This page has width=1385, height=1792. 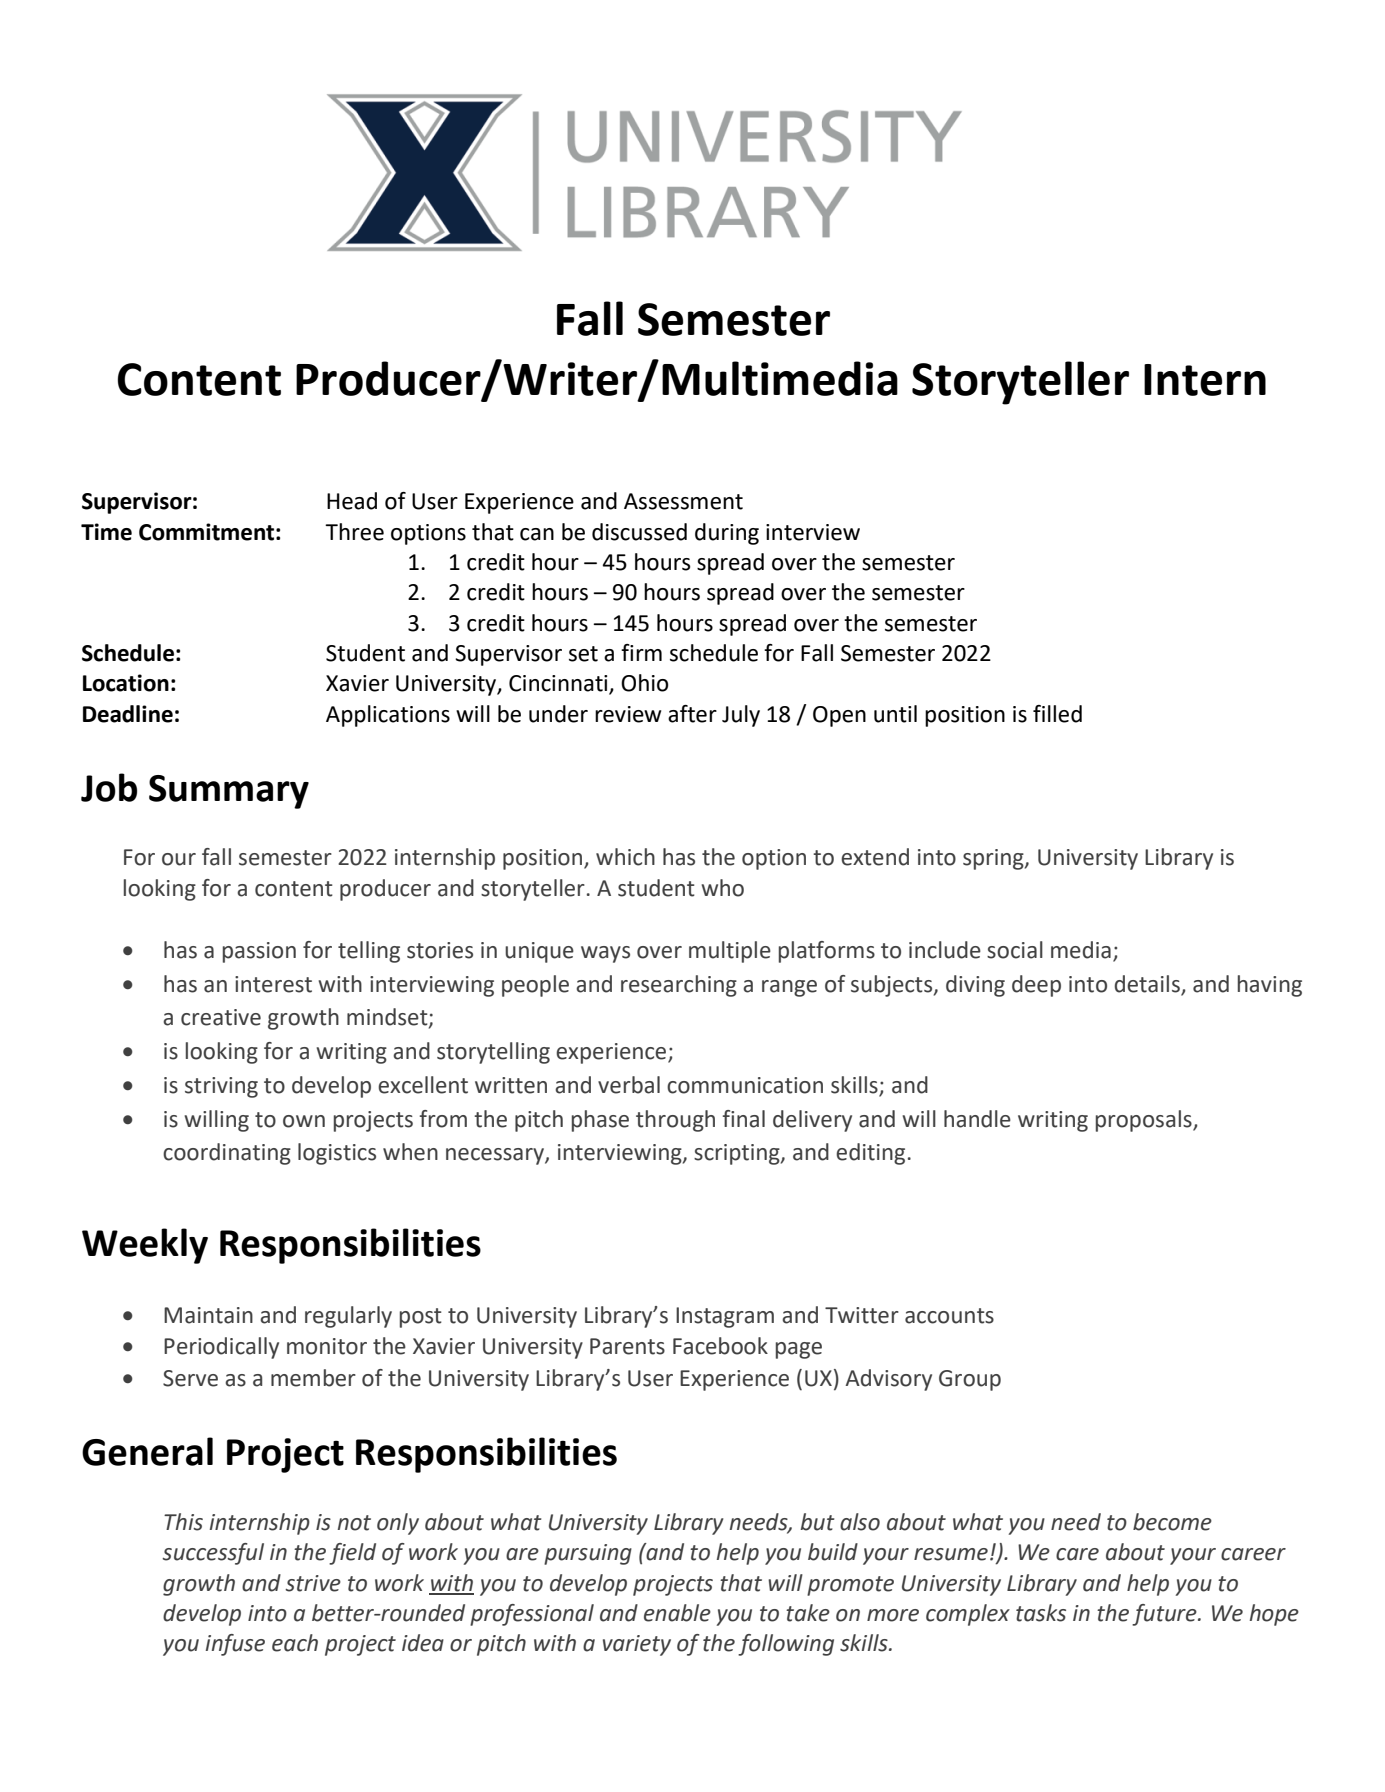 What do you see at coordinates (235, 1645) in the page?
I see `infuse` at bounding box center [235, 1645].
